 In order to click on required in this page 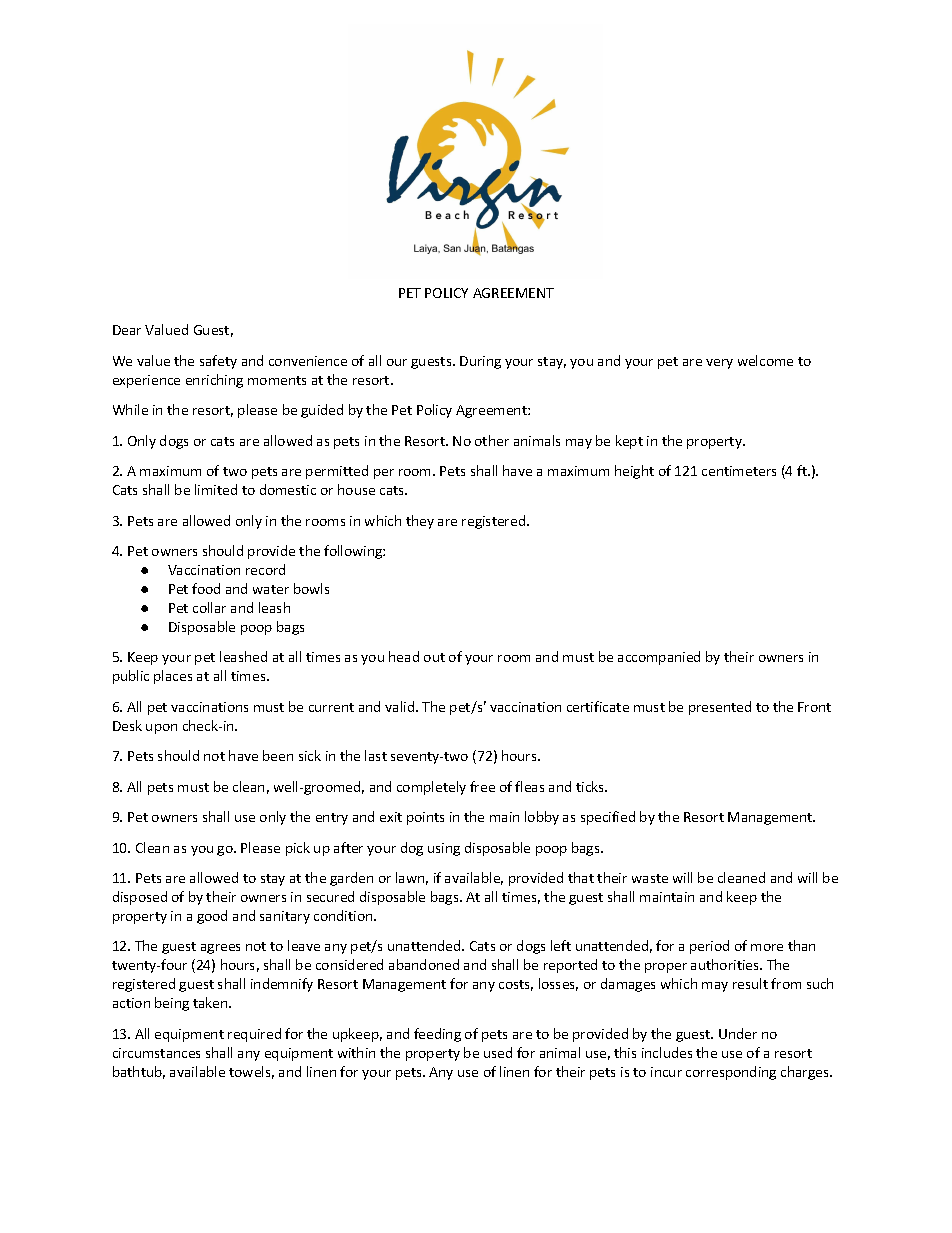, I will do `click(254, 1035)`.
